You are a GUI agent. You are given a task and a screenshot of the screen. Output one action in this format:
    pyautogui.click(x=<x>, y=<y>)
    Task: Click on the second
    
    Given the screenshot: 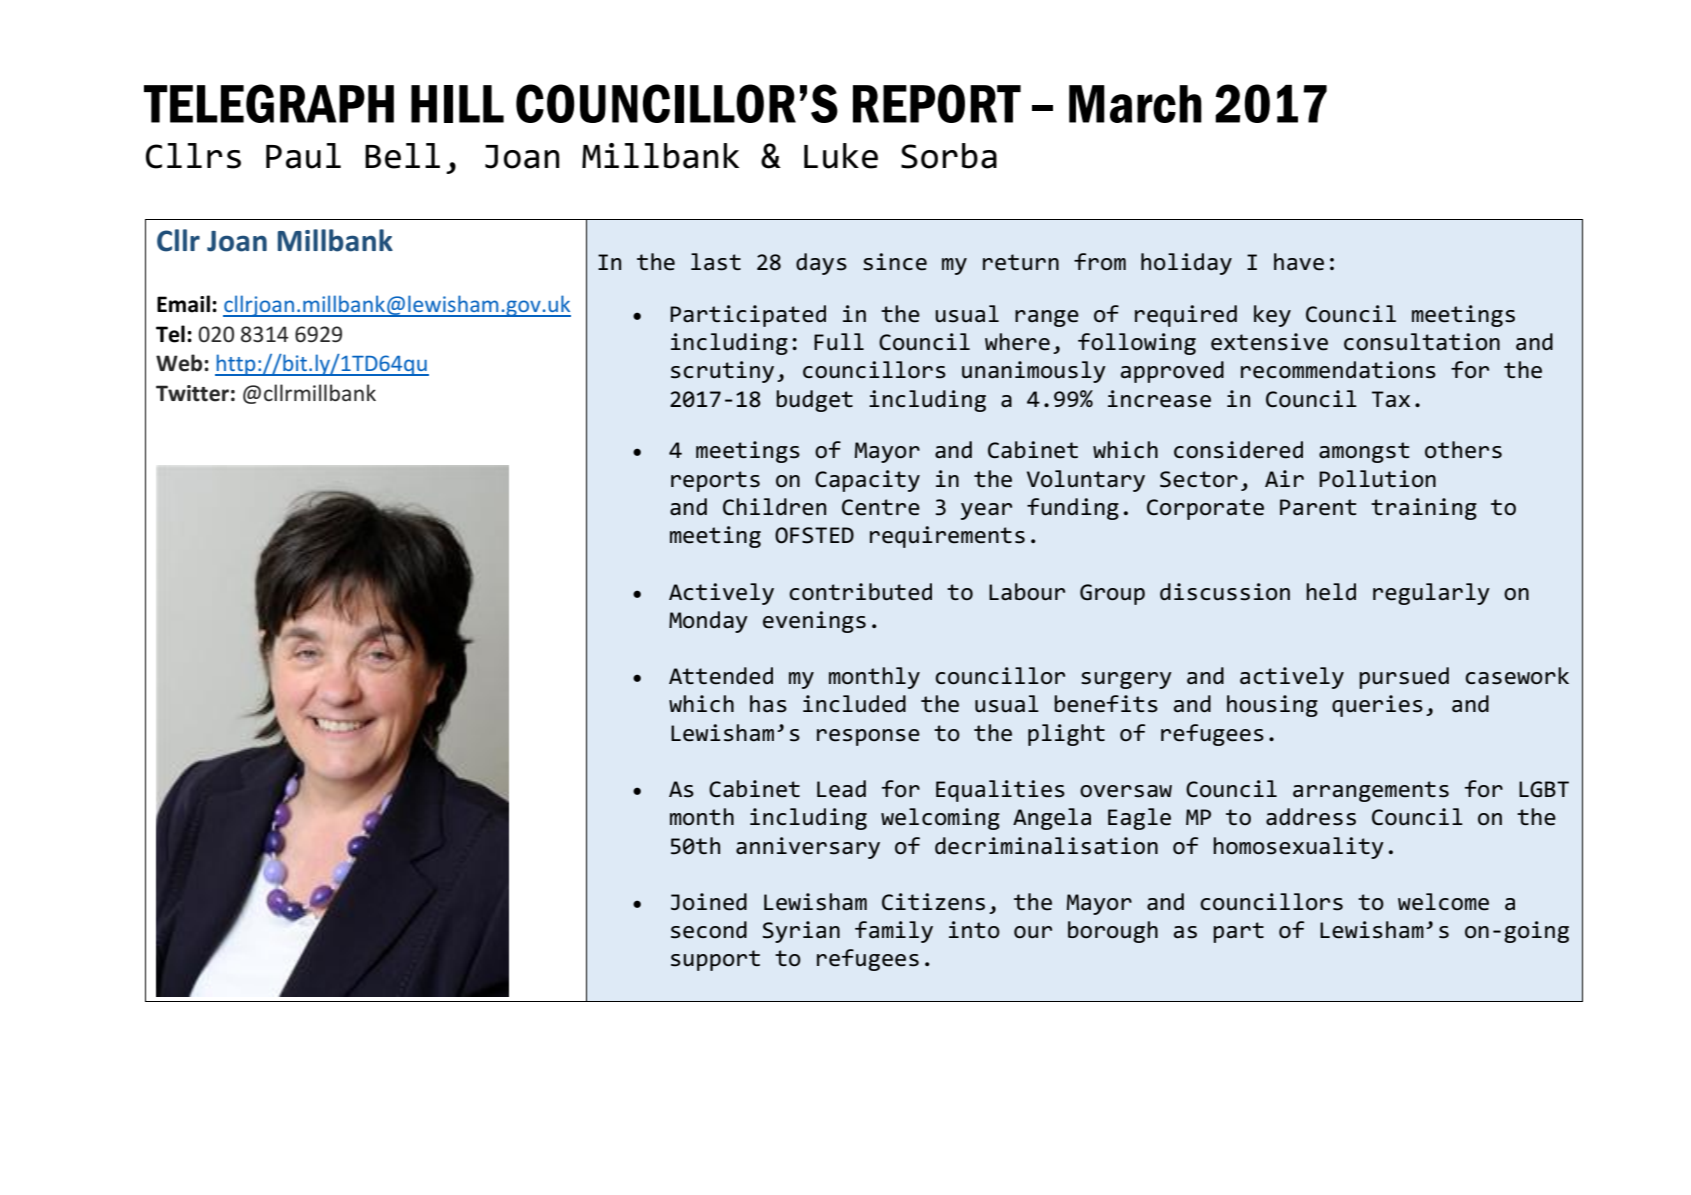 What is the action you would take?
    pyautogui.click(x=709, y=930)
